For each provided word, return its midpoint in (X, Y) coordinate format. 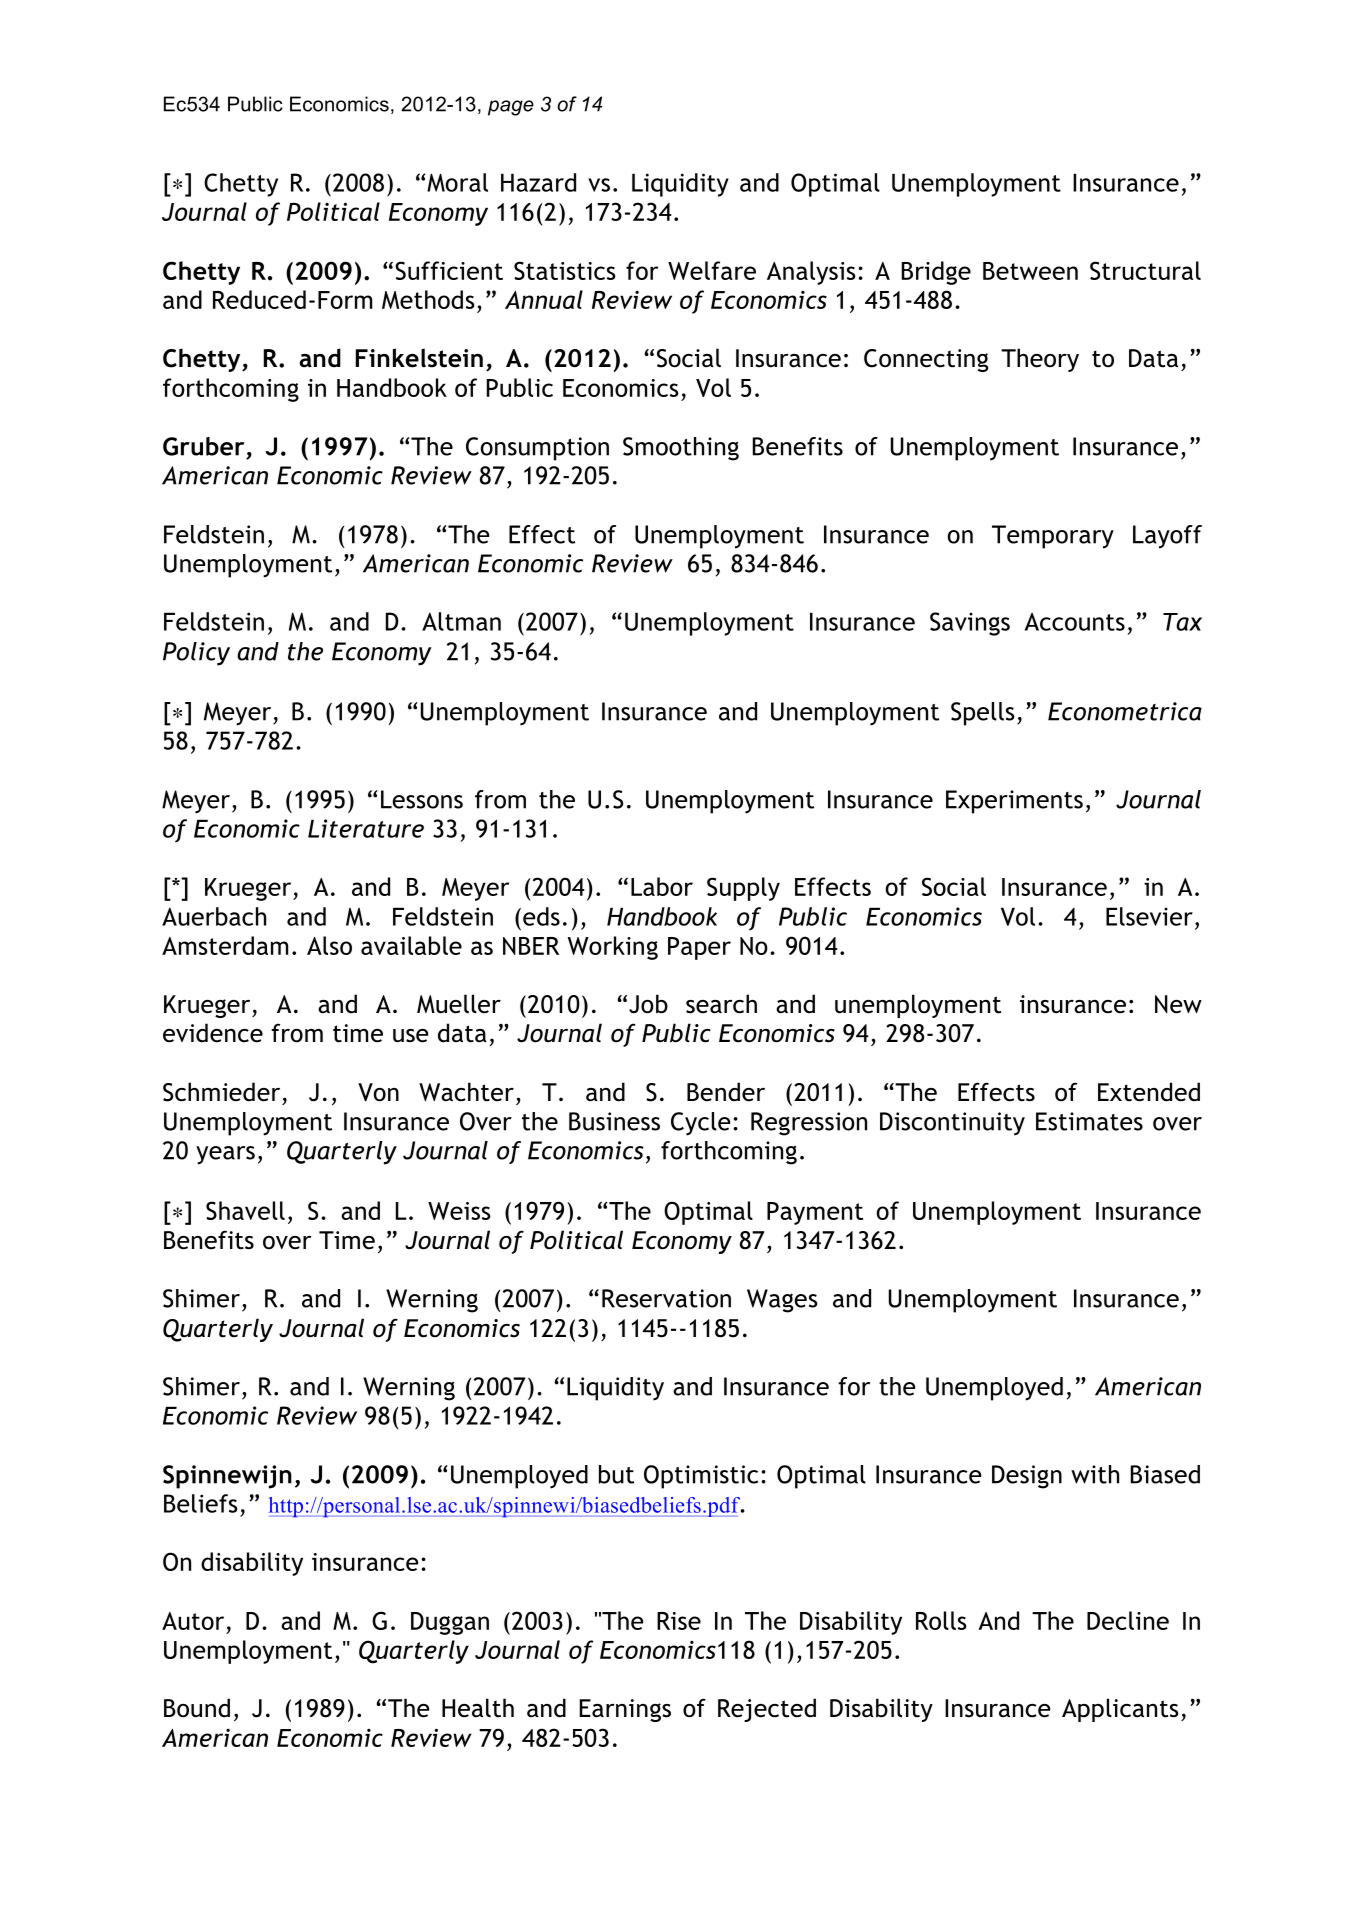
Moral (456, 182)
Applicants (1120, 1710)
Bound (197, 1708)
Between (1030, 271)
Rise (679, 1621)
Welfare (712, 270)
